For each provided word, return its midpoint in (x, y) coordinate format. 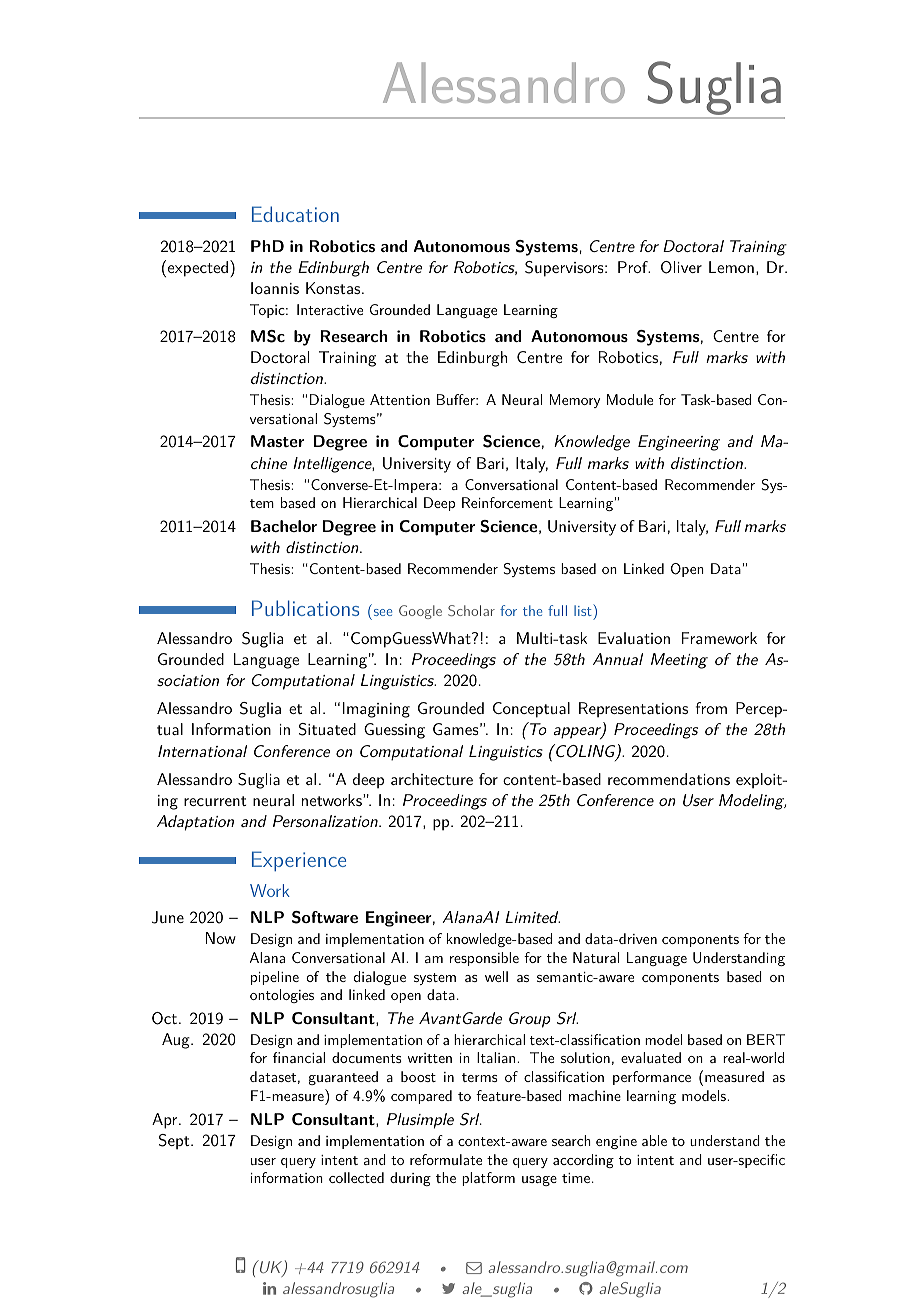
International (202, 751)
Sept (175, 1142)
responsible (484, 959)
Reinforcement (507, 502)
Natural (596, 957)
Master (277, 441)
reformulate (446, 1159)
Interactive (330, 309)
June (168, 917)
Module (630, 399)
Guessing (394, 731)
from (711, 708)
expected (199, 268)
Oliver (681, 267)
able (654, 1140)
